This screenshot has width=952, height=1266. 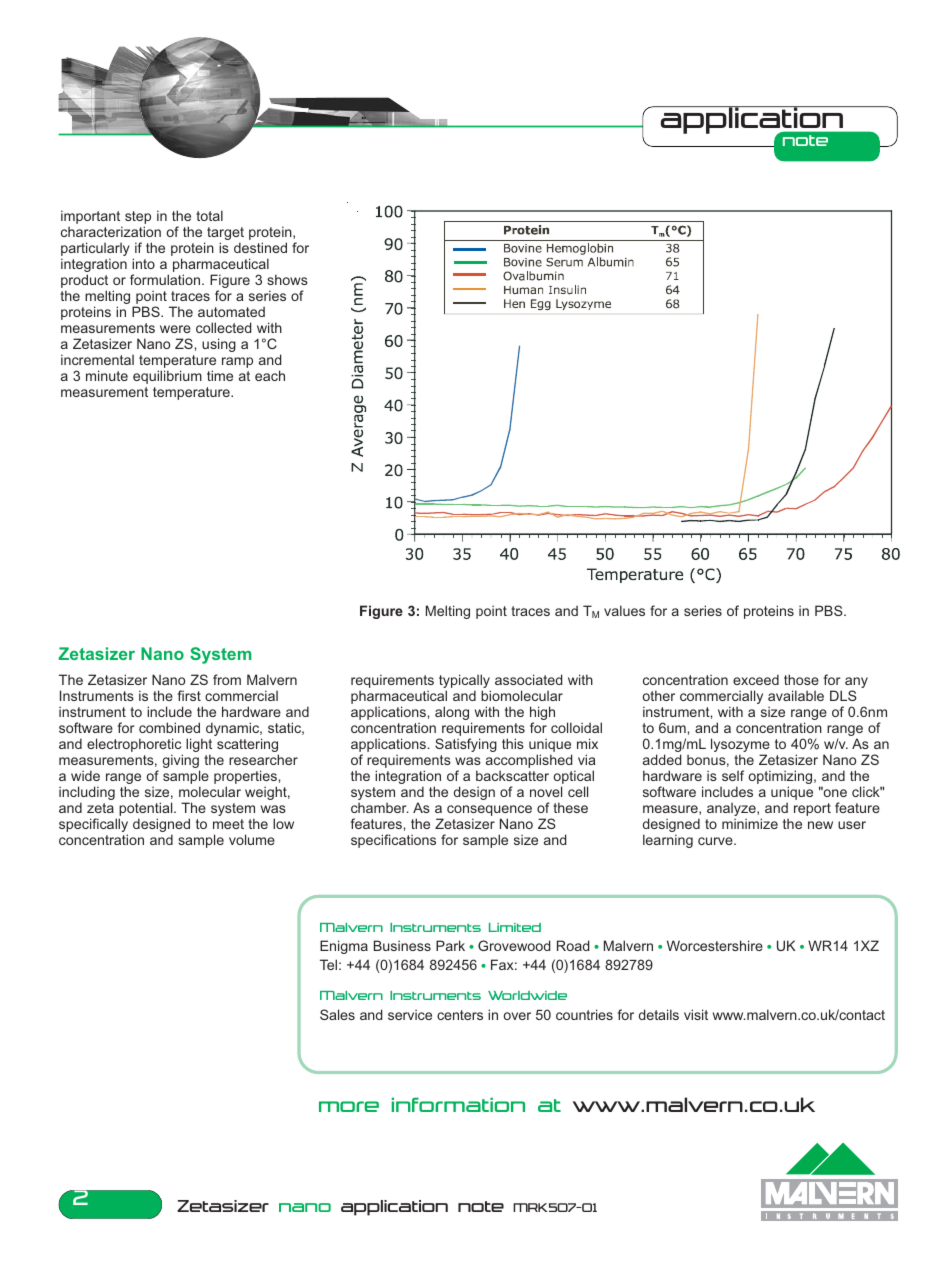 I want to click on potential, so click(x=147, y=810).
